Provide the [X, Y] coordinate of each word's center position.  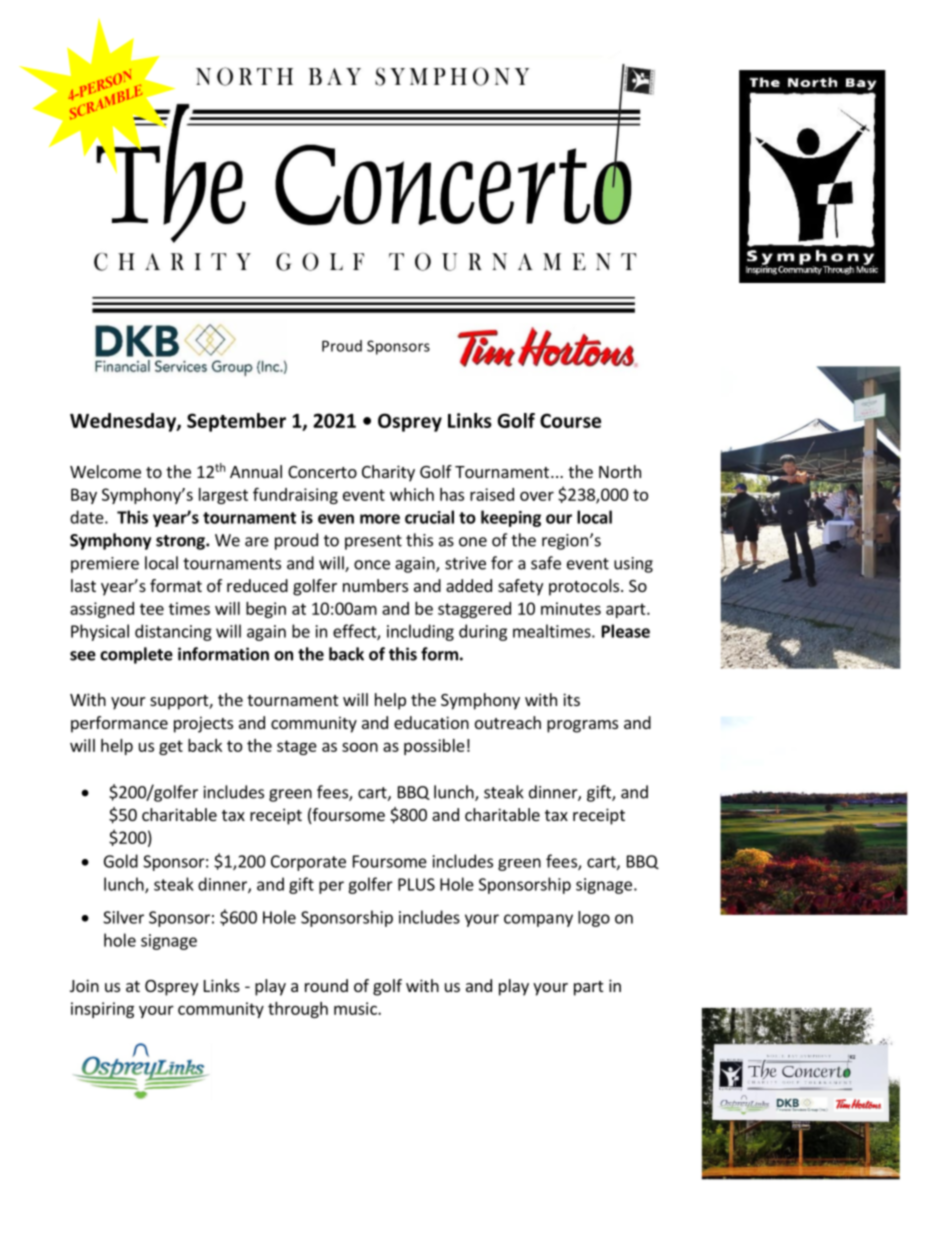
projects [203, 724]
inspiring [102, 1010]
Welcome [105, 471]
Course [570, 420]
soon [360, 747]
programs [582, 726]
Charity [388, 473]
